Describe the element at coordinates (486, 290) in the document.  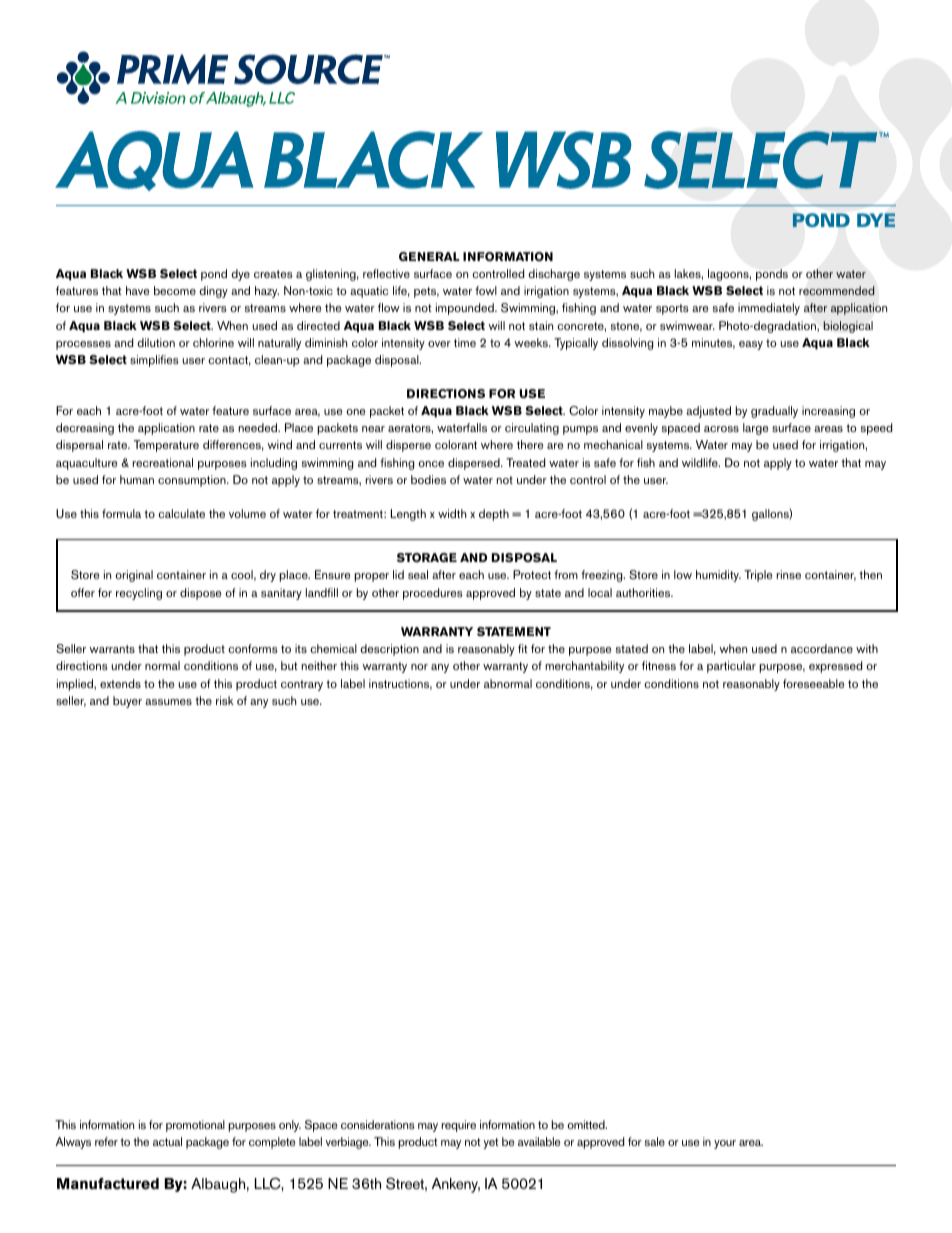
I see `fowl` at that location.
